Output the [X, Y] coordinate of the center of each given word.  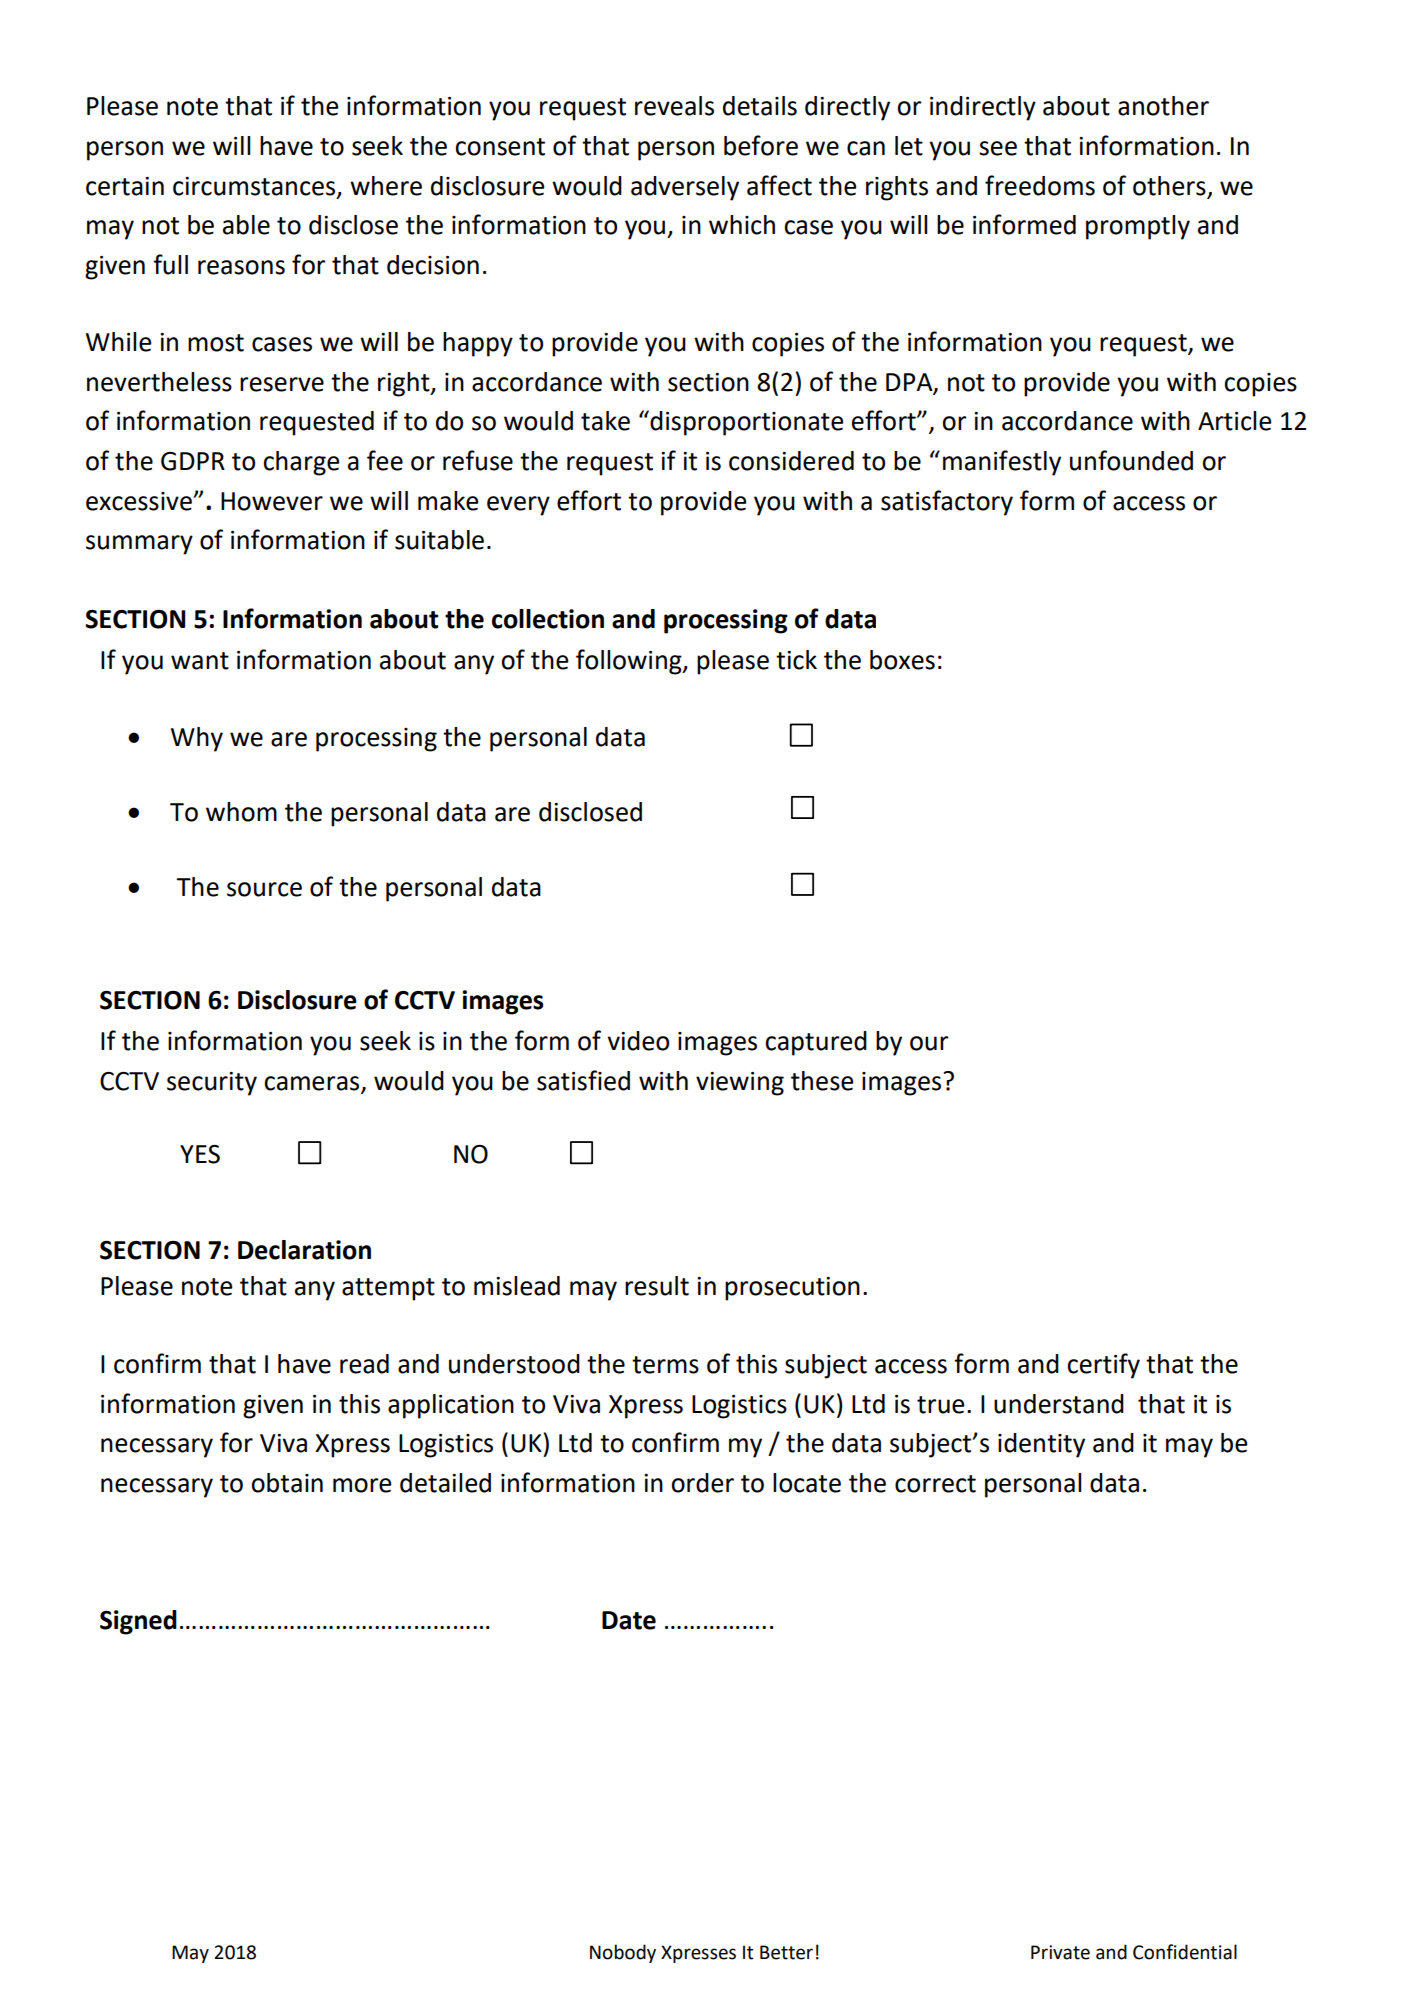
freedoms [1040, 185]
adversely [685, 188]
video [638, 1041]
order [702, 1483]
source [264, 889]
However [272, 501]
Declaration [304, 1250]
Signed [138, 1622]
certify [1103, 1366]
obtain [287, 1483]
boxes [902, 660]
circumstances [255, 187]
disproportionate [746, 423]
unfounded [1131, 460]
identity [1041, 1445]
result [657, 1286]
